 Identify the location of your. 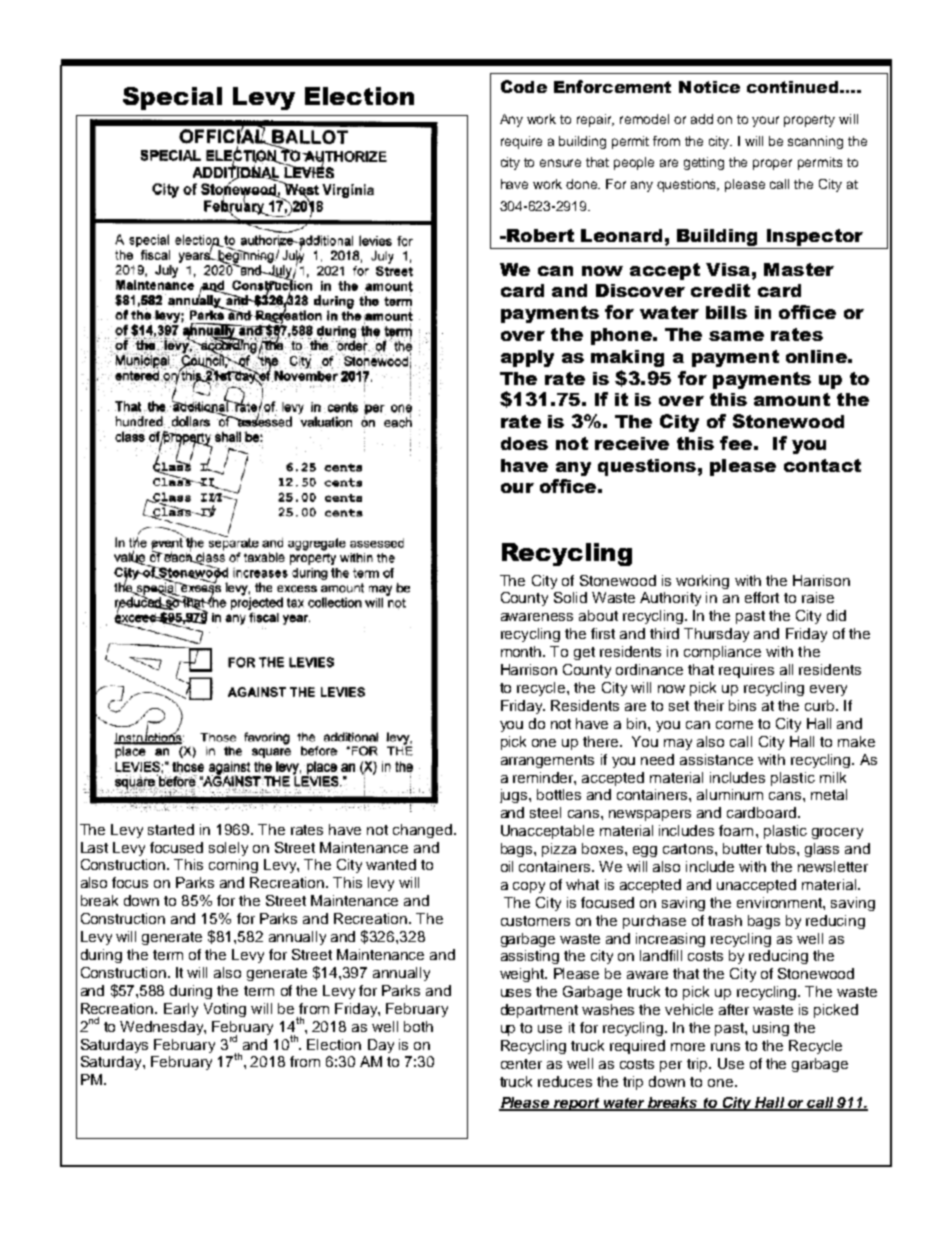
(765, 121).
